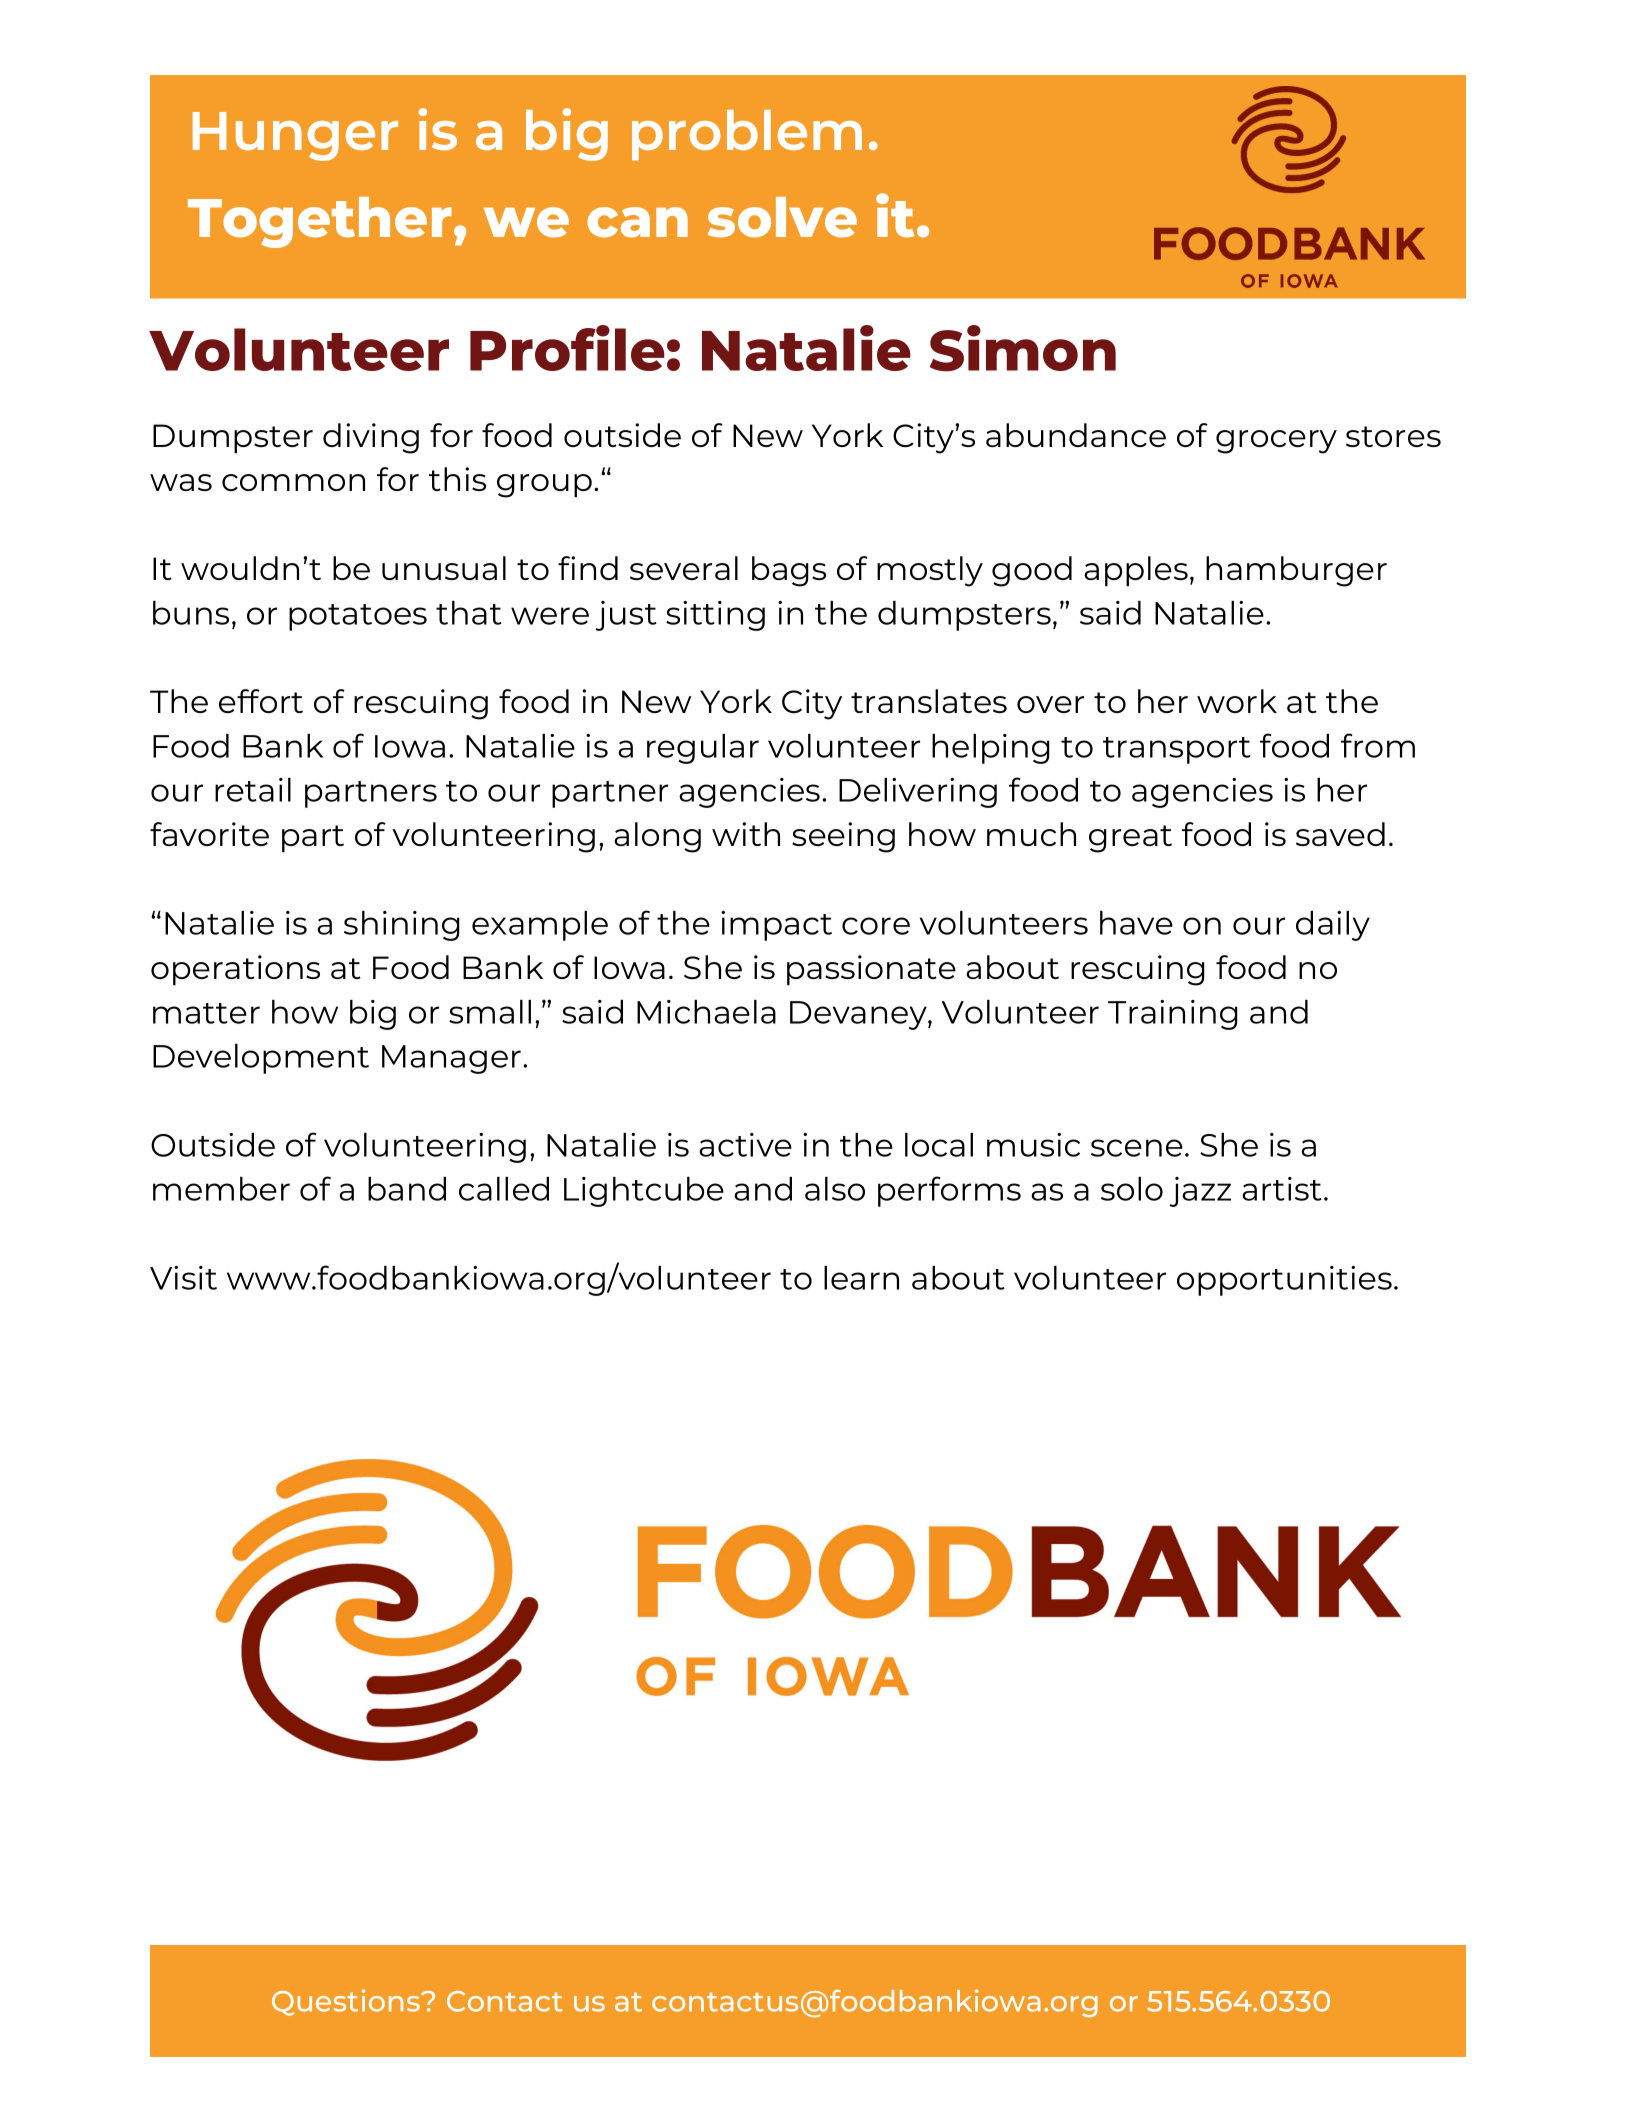 This screenshot has width=1629, height=2108. Describe the element at coordinates (1023, 348) in the screenshot. I see `Simon` at that location.
